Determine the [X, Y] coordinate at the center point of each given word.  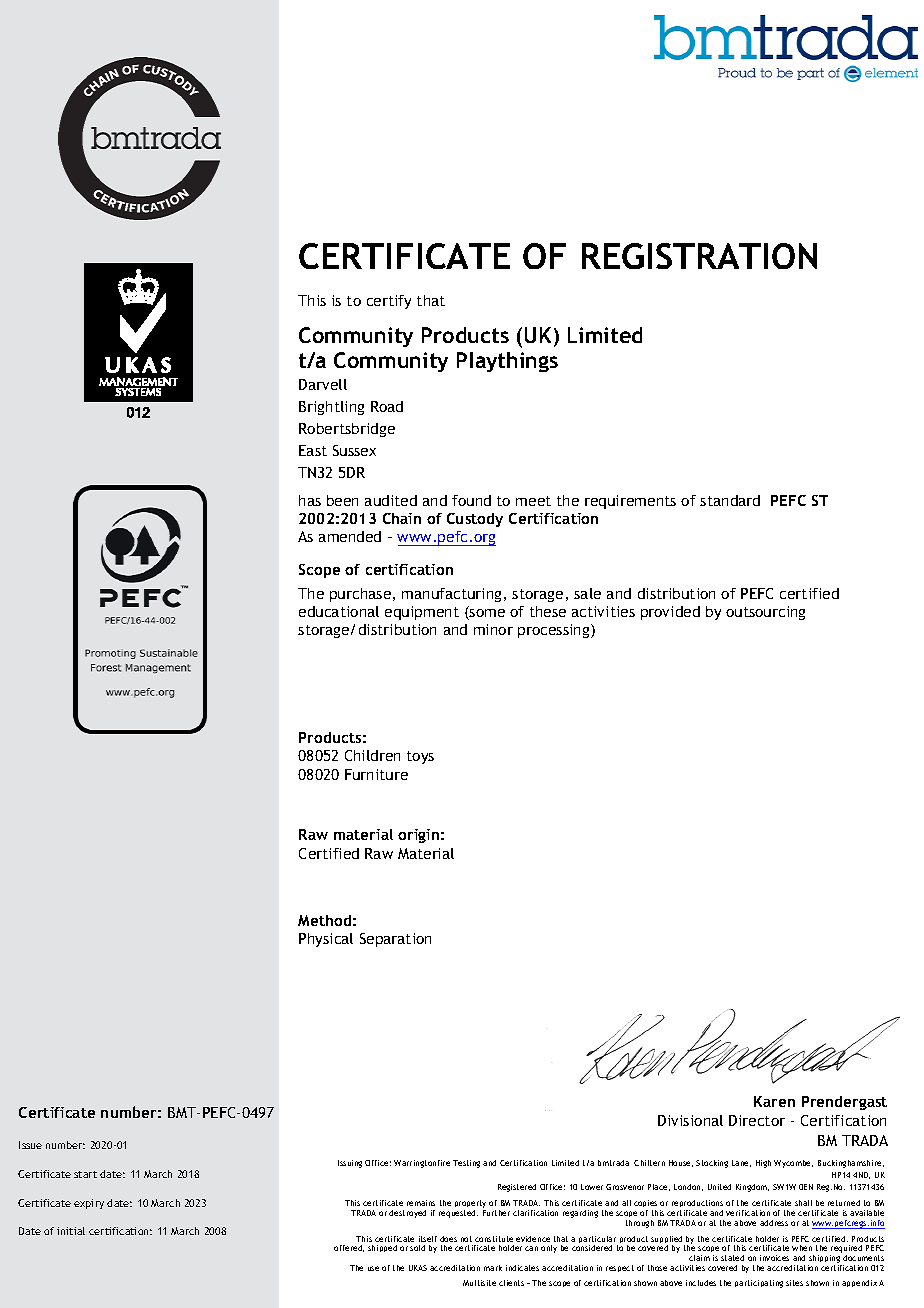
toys [420, 757]
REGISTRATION [699, 256]
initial [71, 1231]
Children [372, 755]
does [448, 1239]
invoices [774, 1258]
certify [389, 302]
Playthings [507, 362]
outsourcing [765, 613]
